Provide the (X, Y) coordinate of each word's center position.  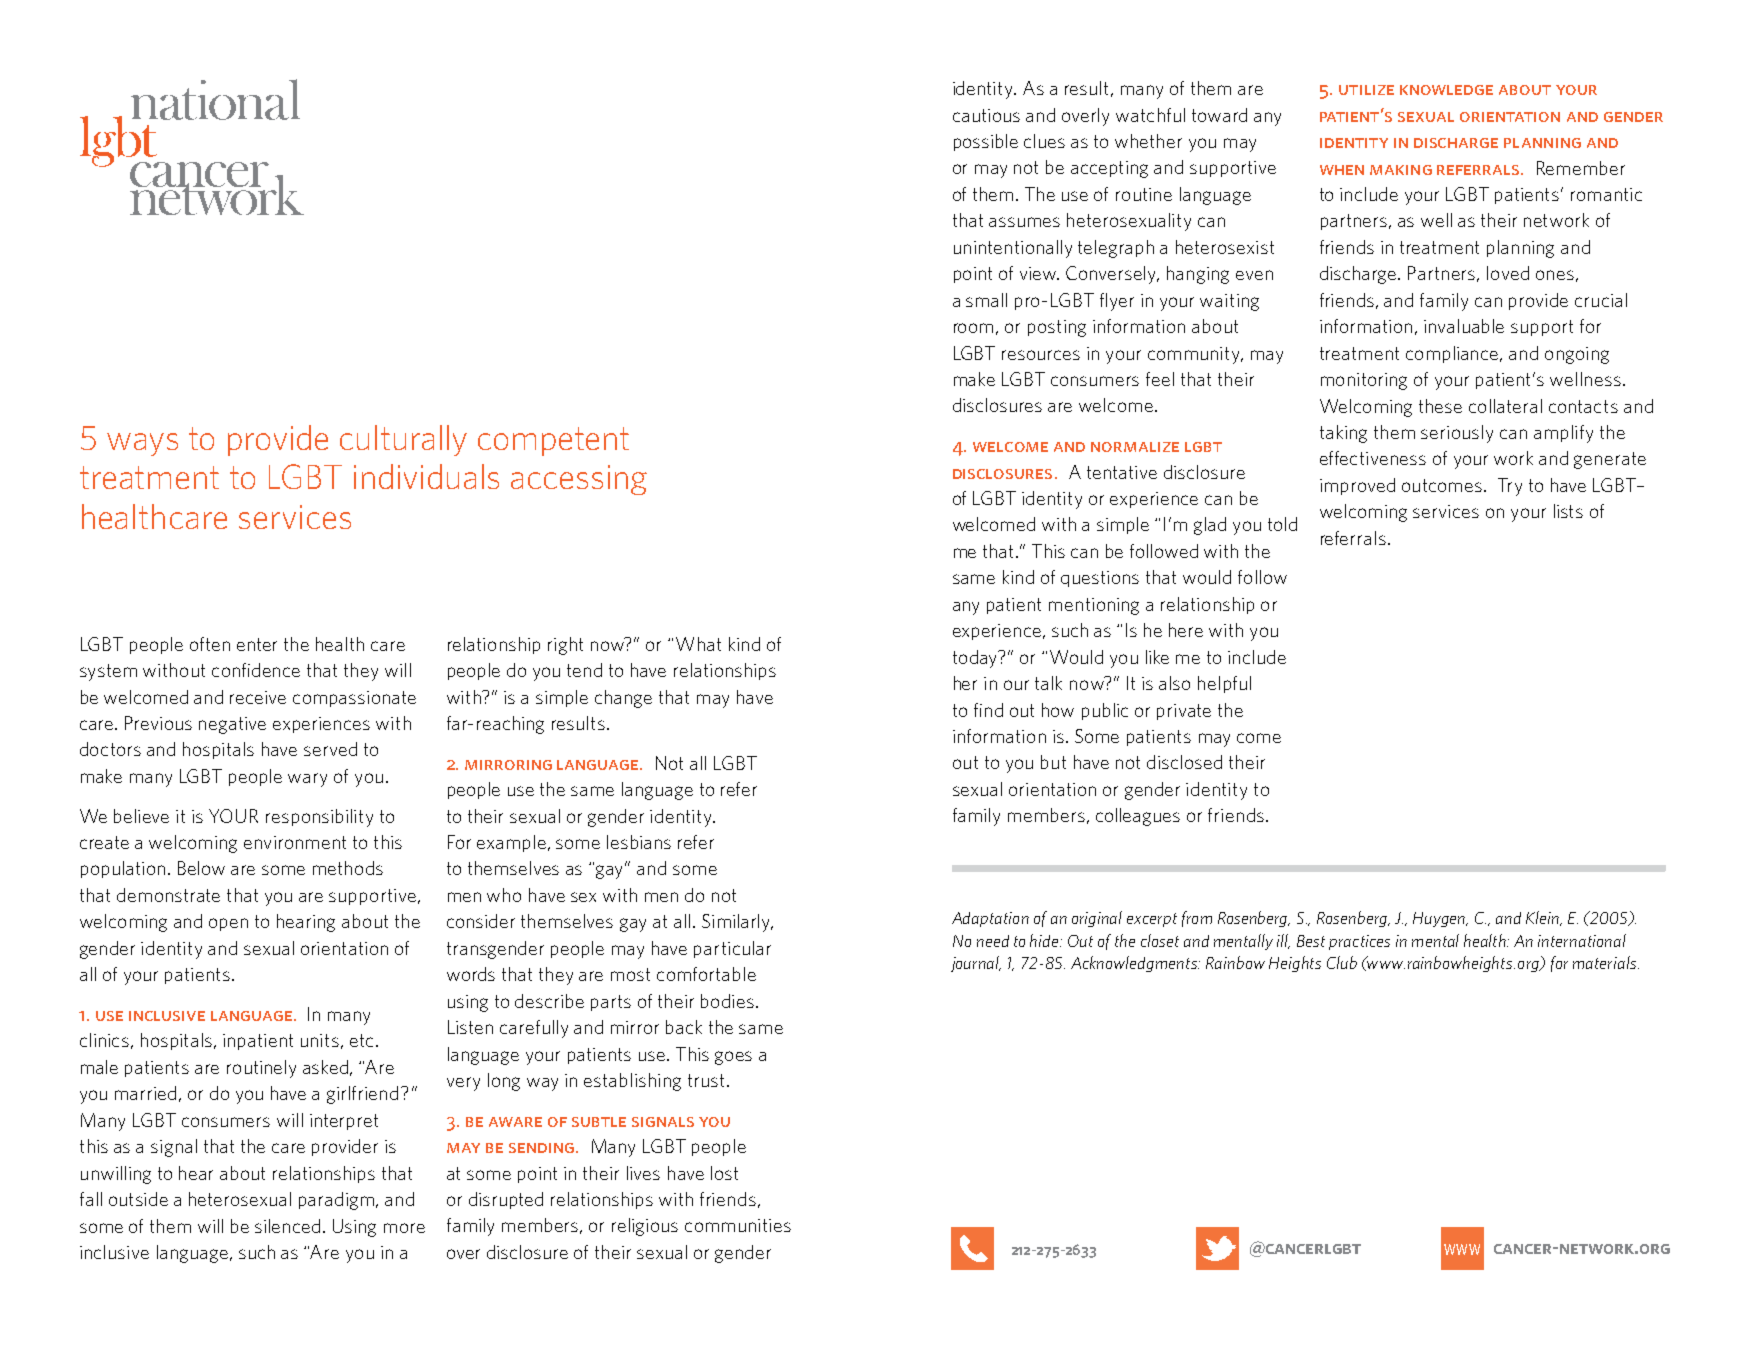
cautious (986, 115)
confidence (256, 670)
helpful (1224, 684)
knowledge (1446, 90)
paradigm (338, 1201)
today (976, 659)
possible (986, 142)
